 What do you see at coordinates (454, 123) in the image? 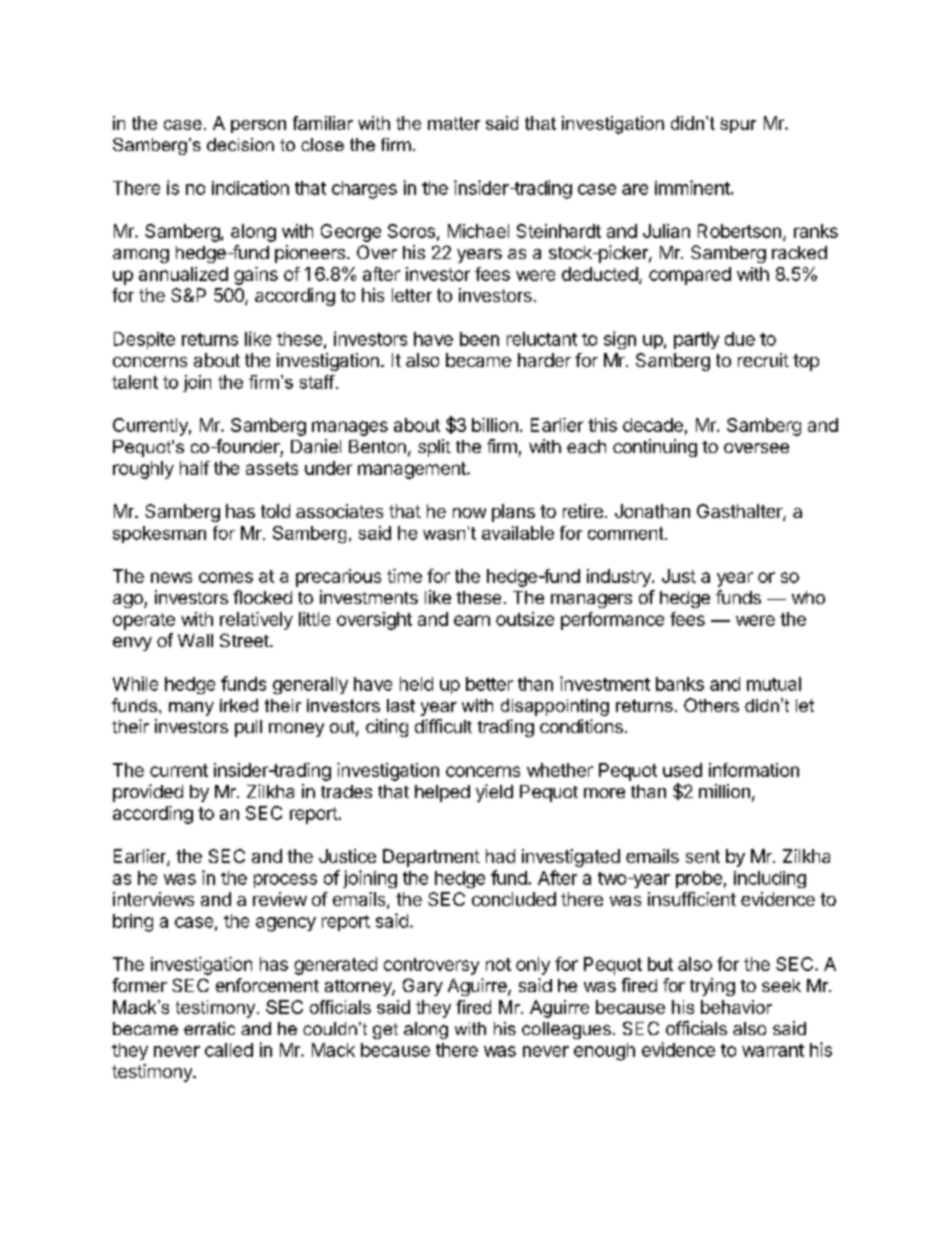
I see `matter` at bounding box center [454, 123].
